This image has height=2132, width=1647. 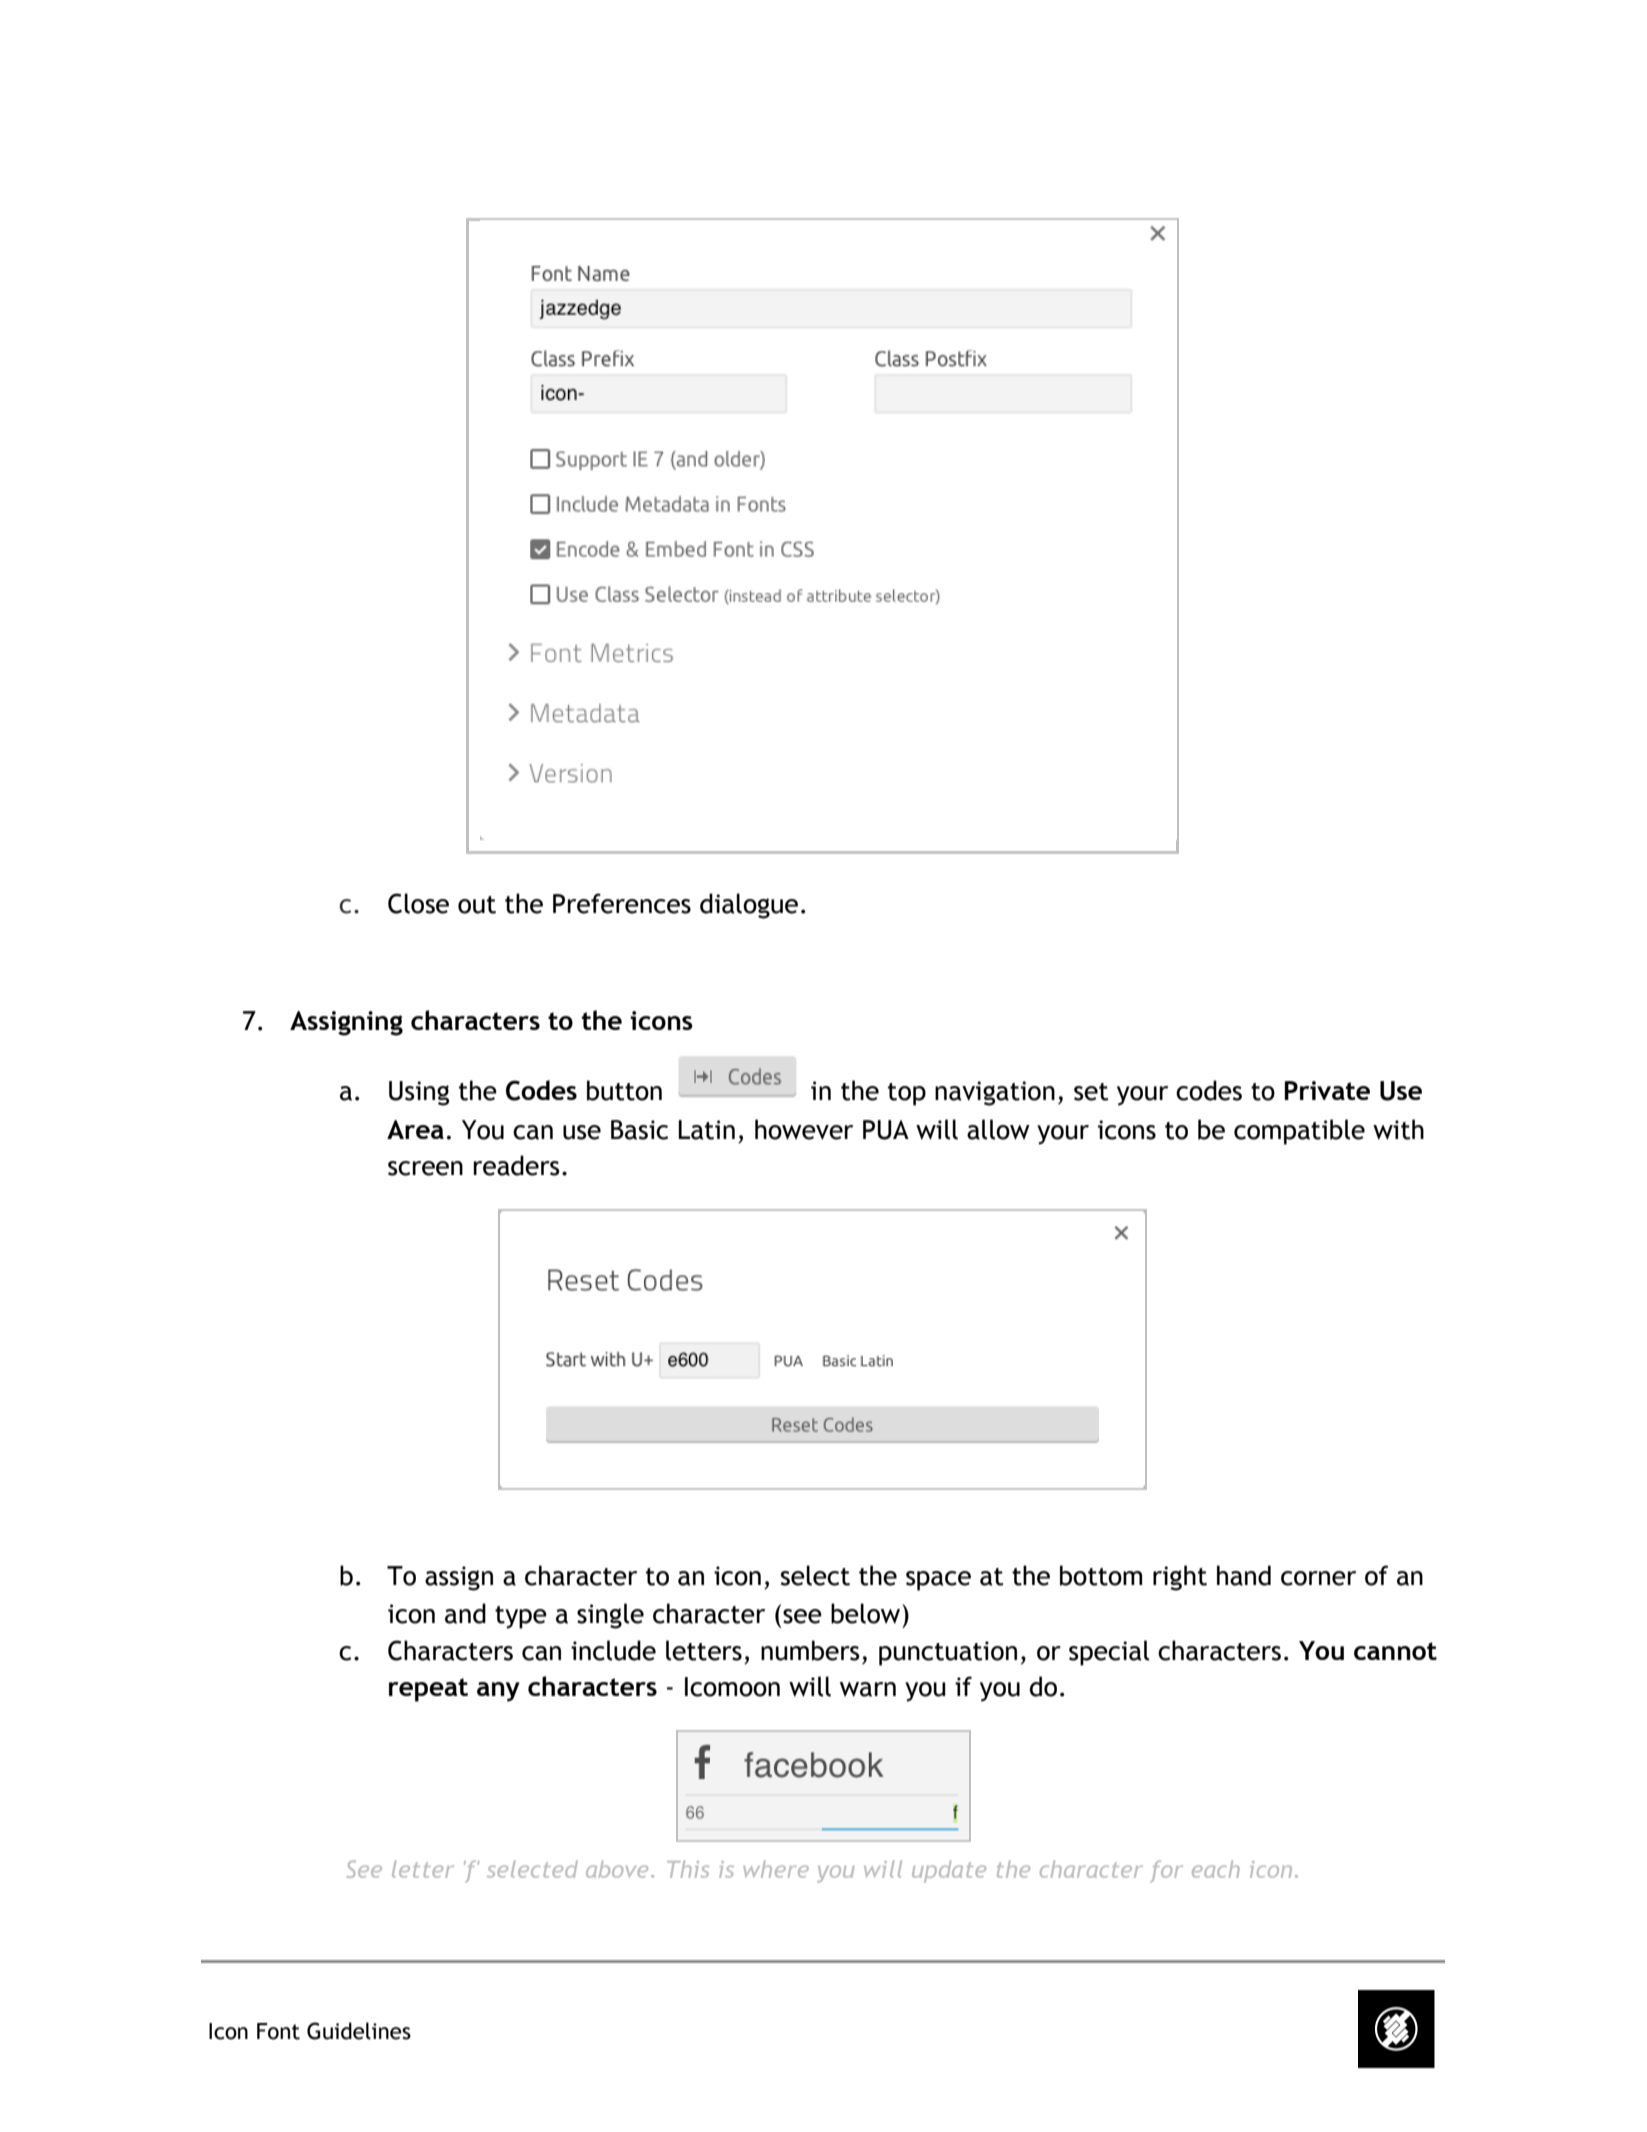 What do you see at coordinates (776, 1869) in the image?
I see `where` at bounding box center [776, 1869].
